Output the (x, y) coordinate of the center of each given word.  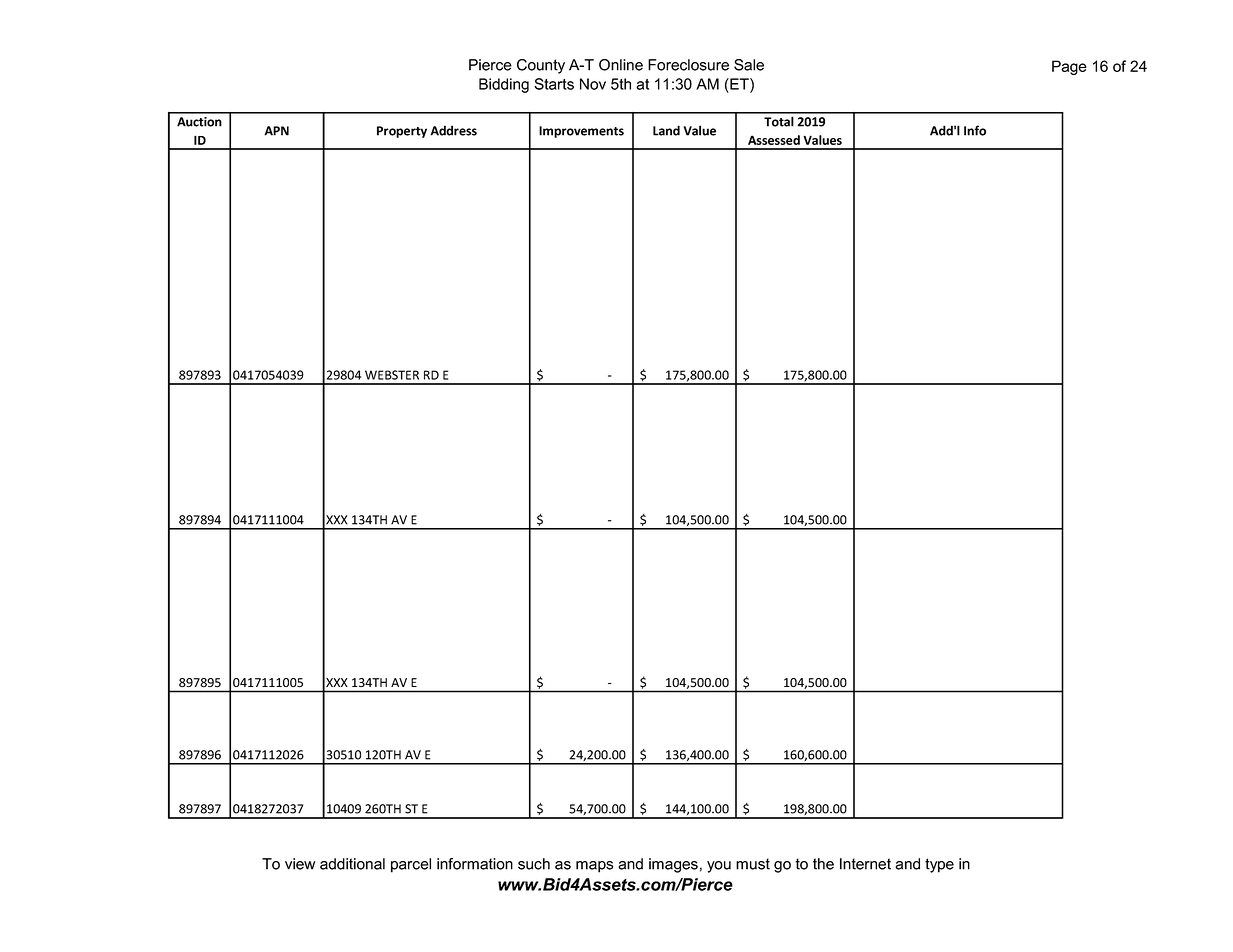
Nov (593, 84)
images (673, 865)
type (939, 865)
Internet (865, 864)
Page (1069, 67)
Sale (749, 65)
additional (352, 864)
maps (594, 867)
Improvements (581, 132)
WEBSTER (392, 375)
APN (276, 131)
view (300, 864)
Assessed (774, 140)
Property (402, 132)
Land (666, 130)
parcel (411, 865)
